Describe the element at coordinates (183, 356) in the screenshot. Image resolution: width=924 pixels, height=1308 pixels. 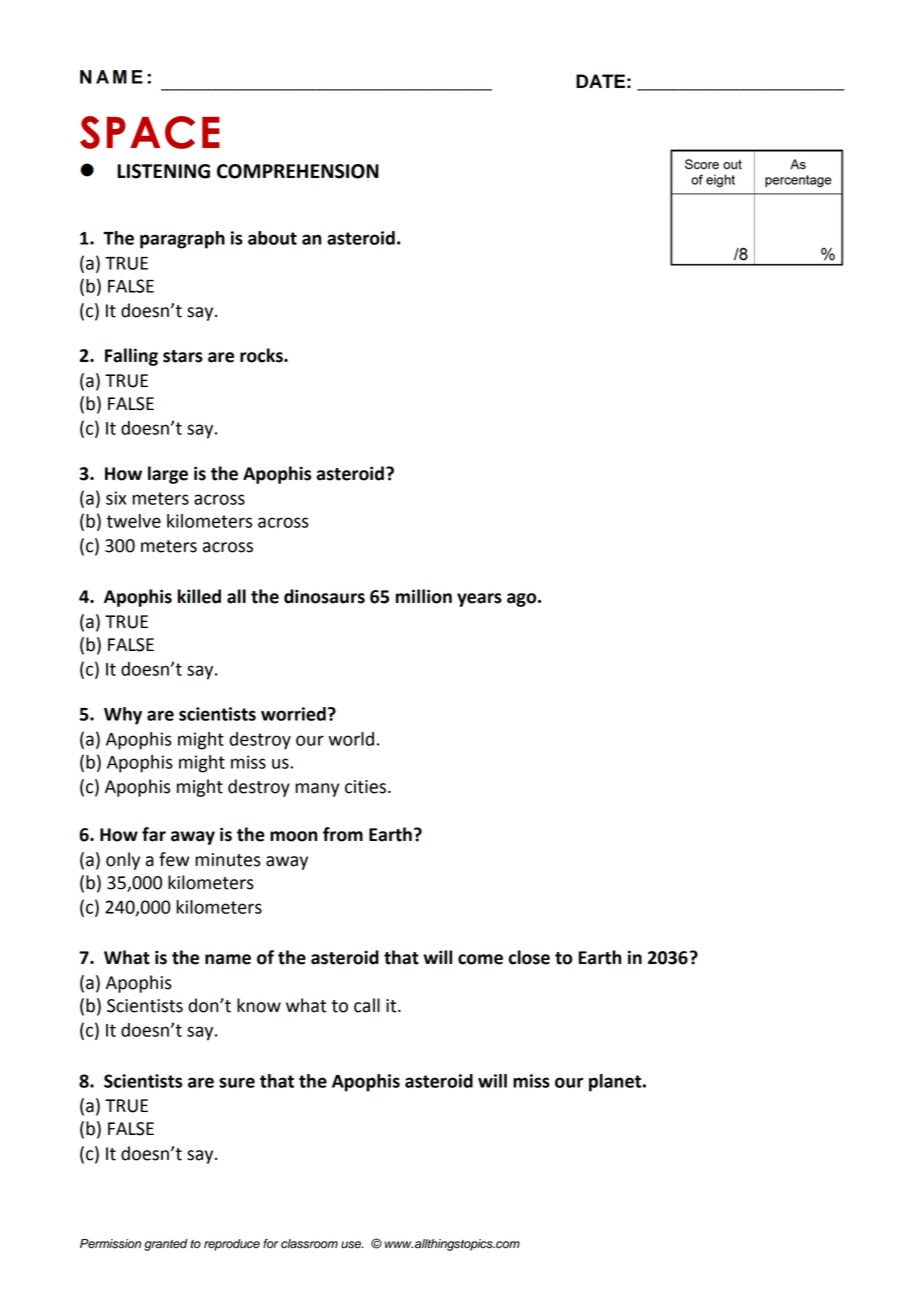
I see `stars` at that location.
